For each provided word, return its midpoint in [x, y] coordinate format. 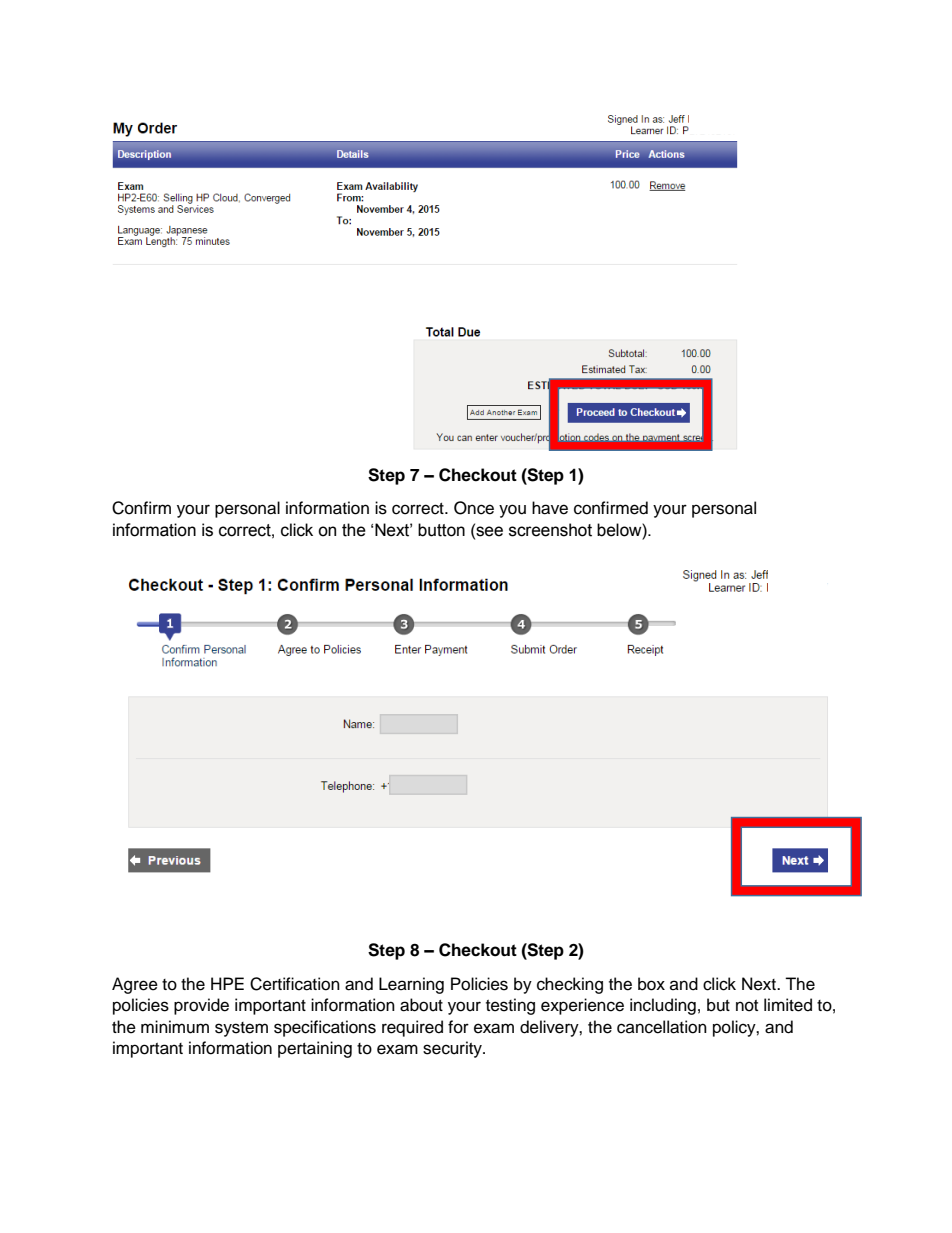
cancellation [662, 1027]
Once [474, 508]
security [453, 1049]
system [241, 1029]
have [550, 508]
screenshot [550, 530]
